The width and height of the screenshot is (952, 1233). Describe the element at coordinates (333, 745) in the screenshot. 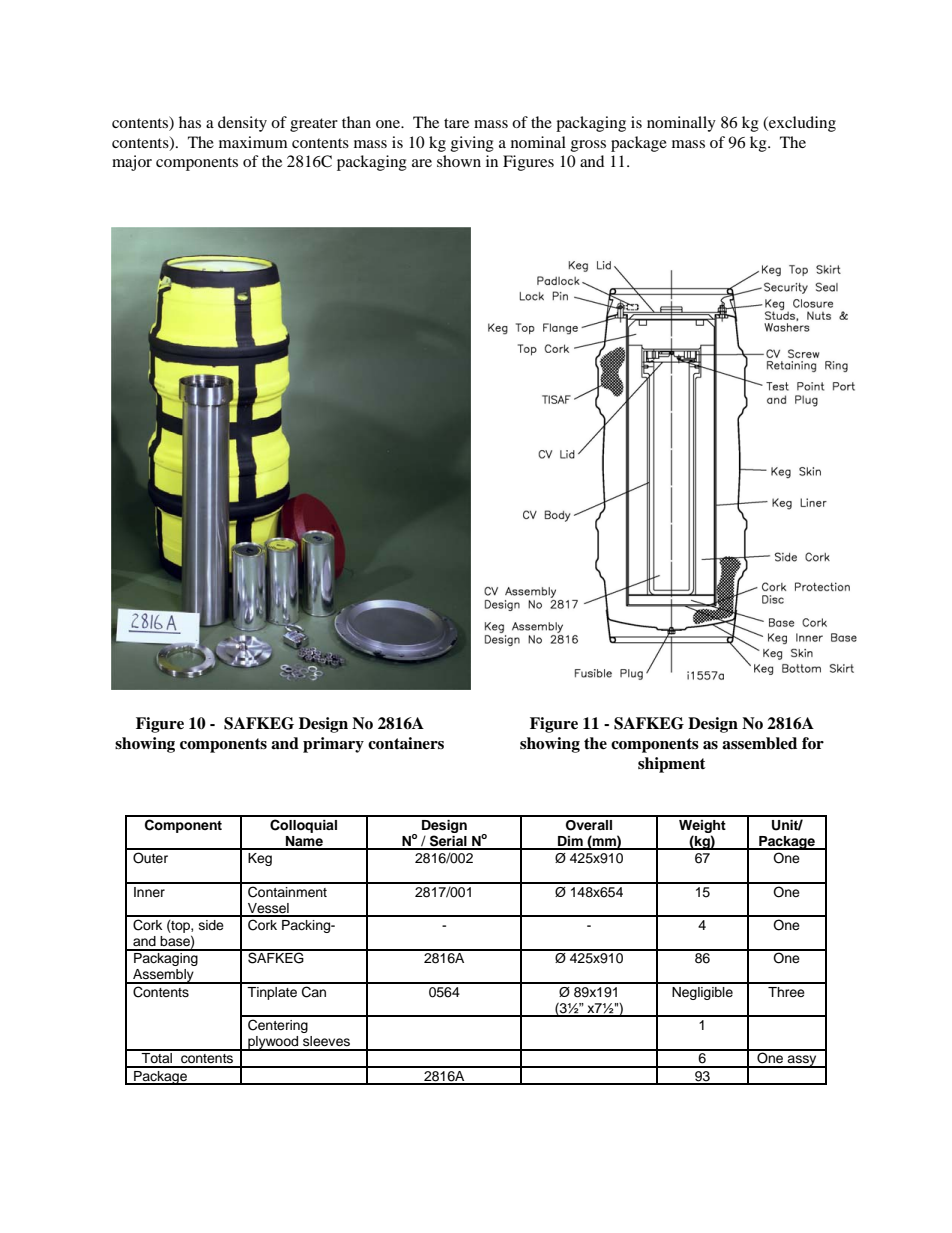

I see `primary` at that location.
